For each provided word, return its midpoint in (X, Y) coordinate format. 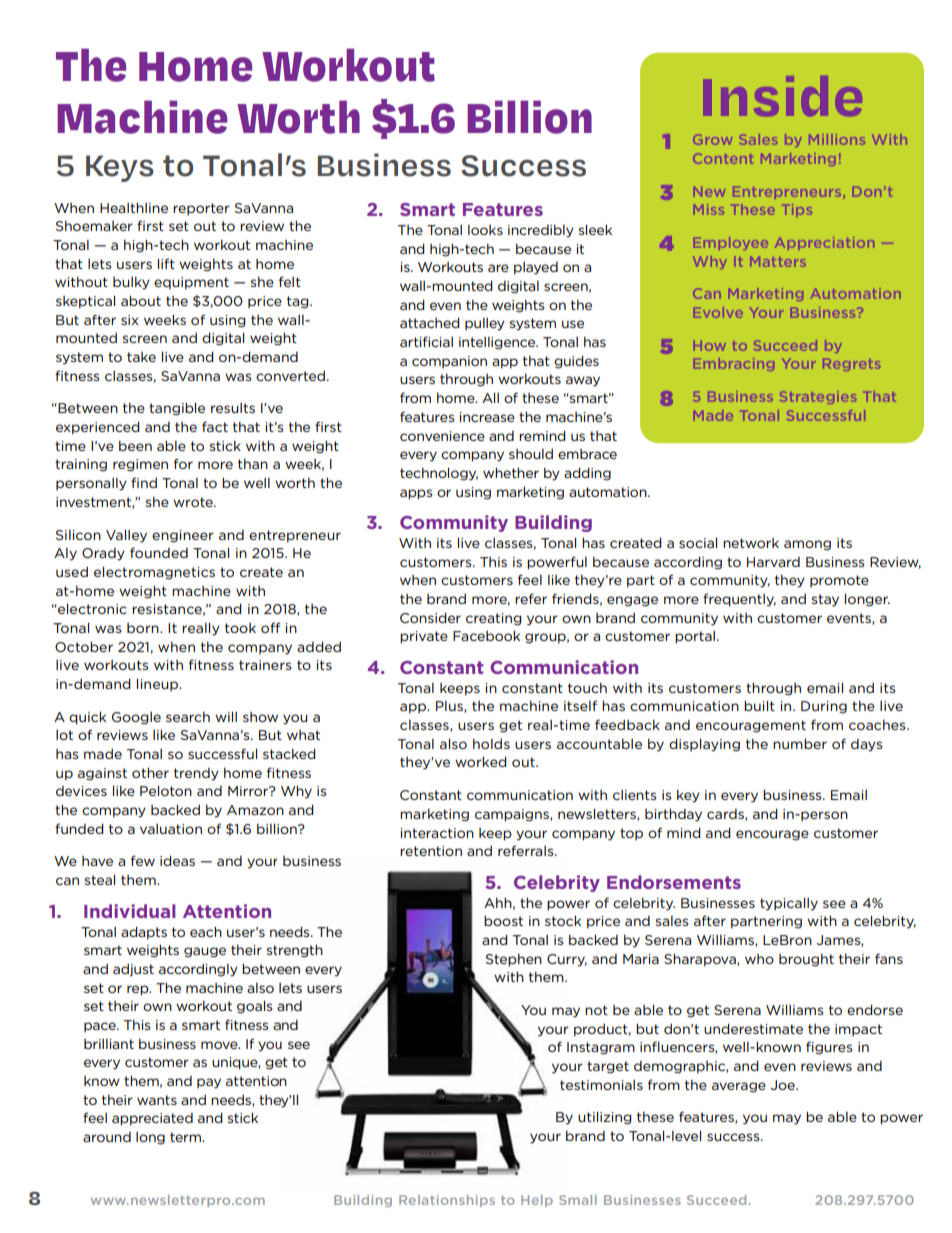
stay (825, 600)
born (144, 628)
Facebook (486, 635)
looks (485, 230)
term (186, 1137)
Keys (120, 168)
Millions (837, 139)
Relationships (447, 1201)
